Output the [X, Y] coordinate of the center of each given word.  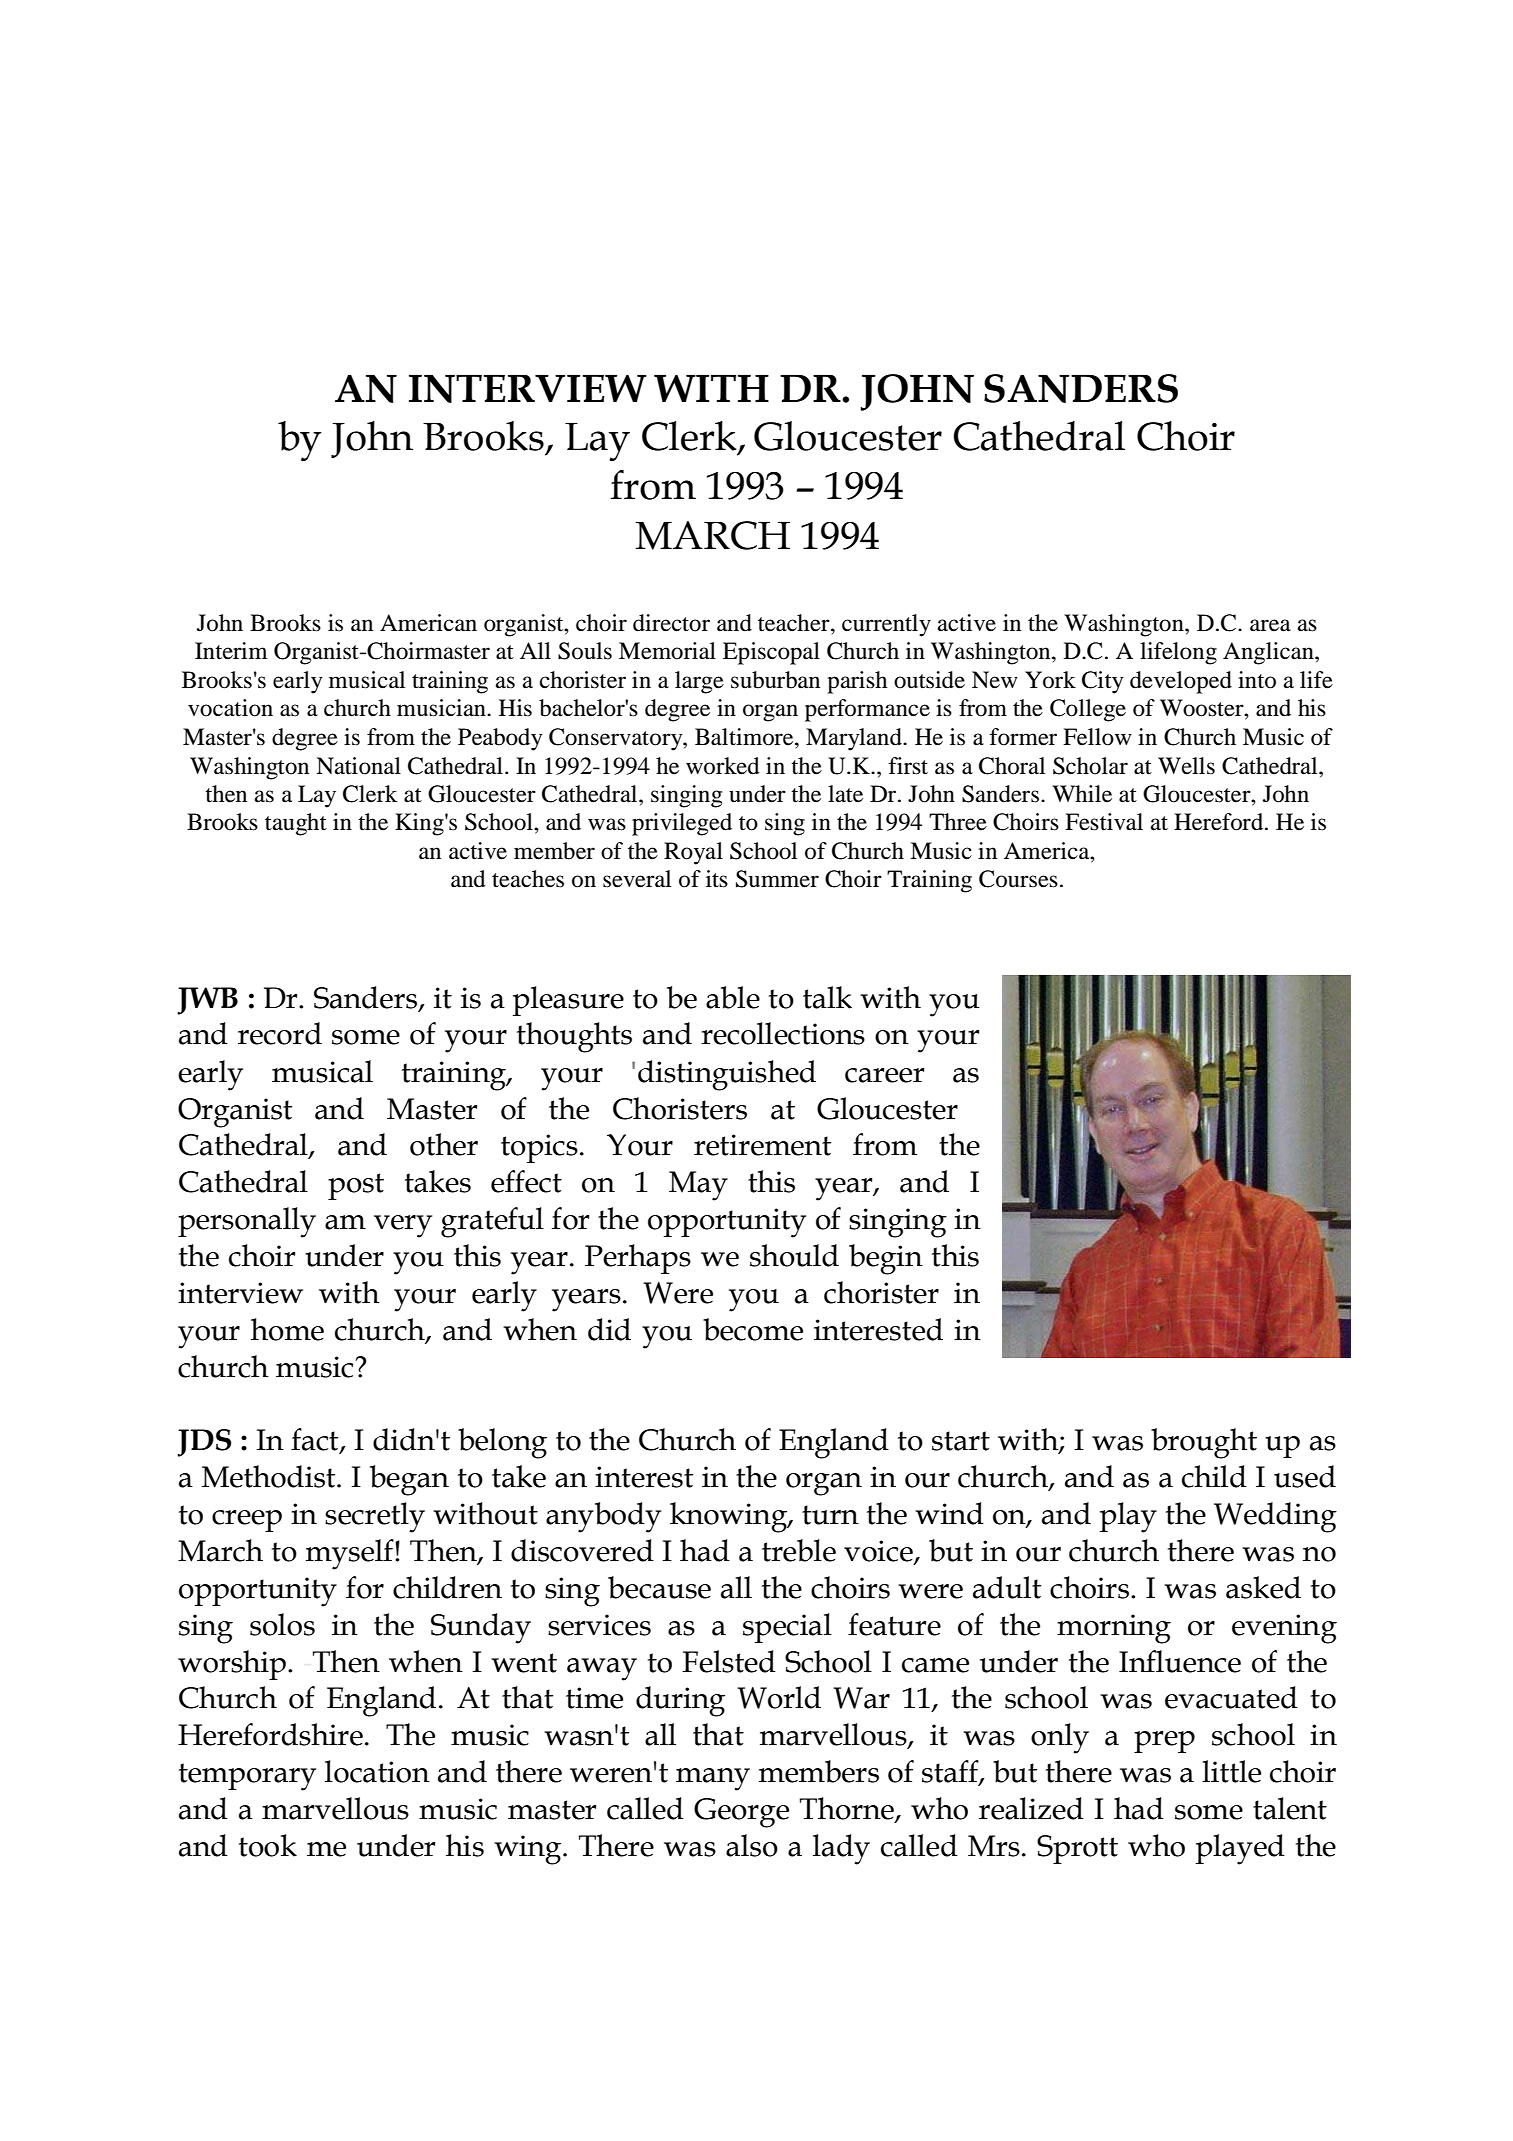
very [403, 1226]
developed [1181, 682]
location [377, 1771]
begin [886, 1259]
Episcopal [771, 653]
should [794, 1255]
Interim [231, 651]
